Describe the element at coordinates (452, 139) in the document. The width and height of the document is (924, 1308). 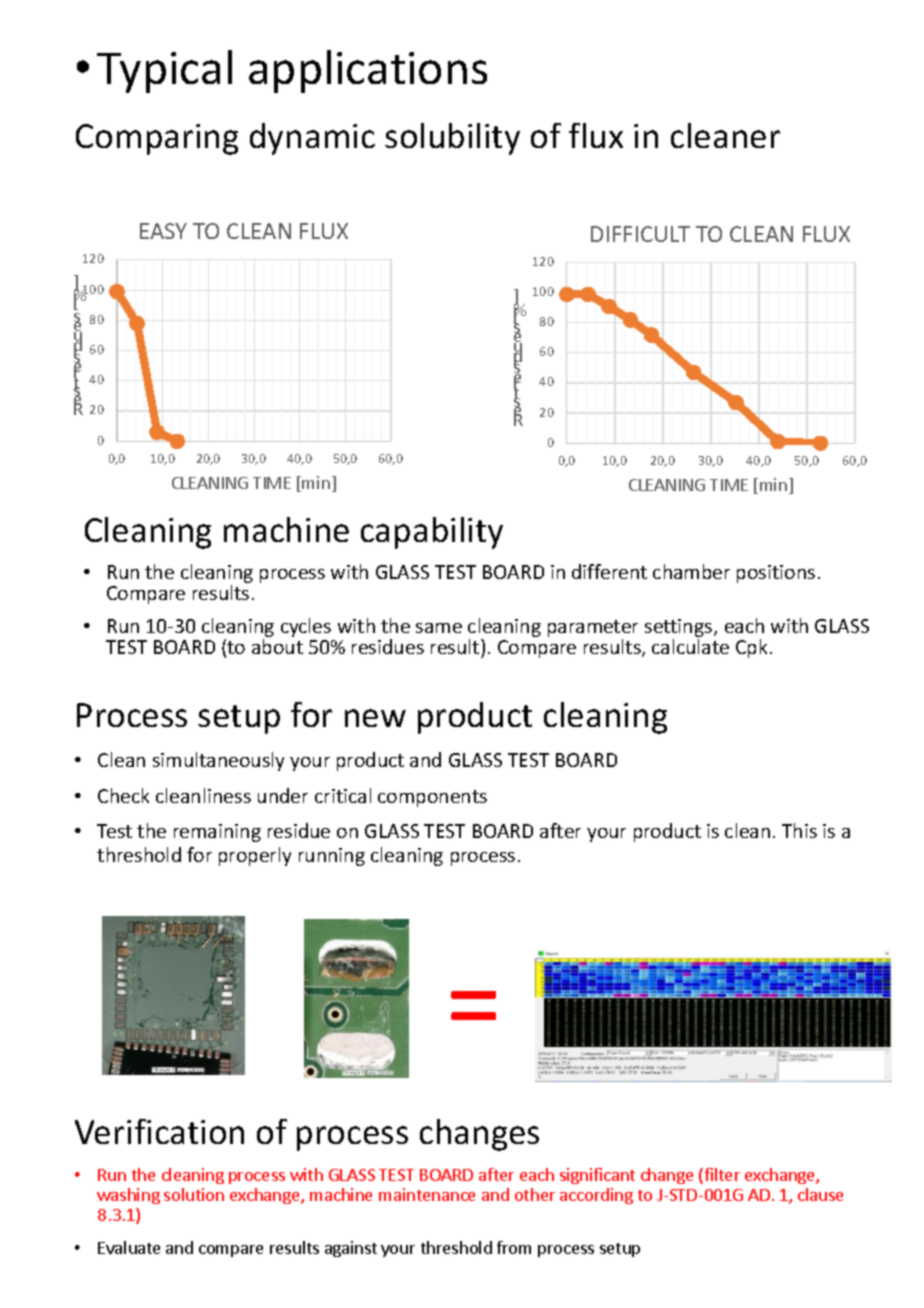
I see `solubility` at that location.
